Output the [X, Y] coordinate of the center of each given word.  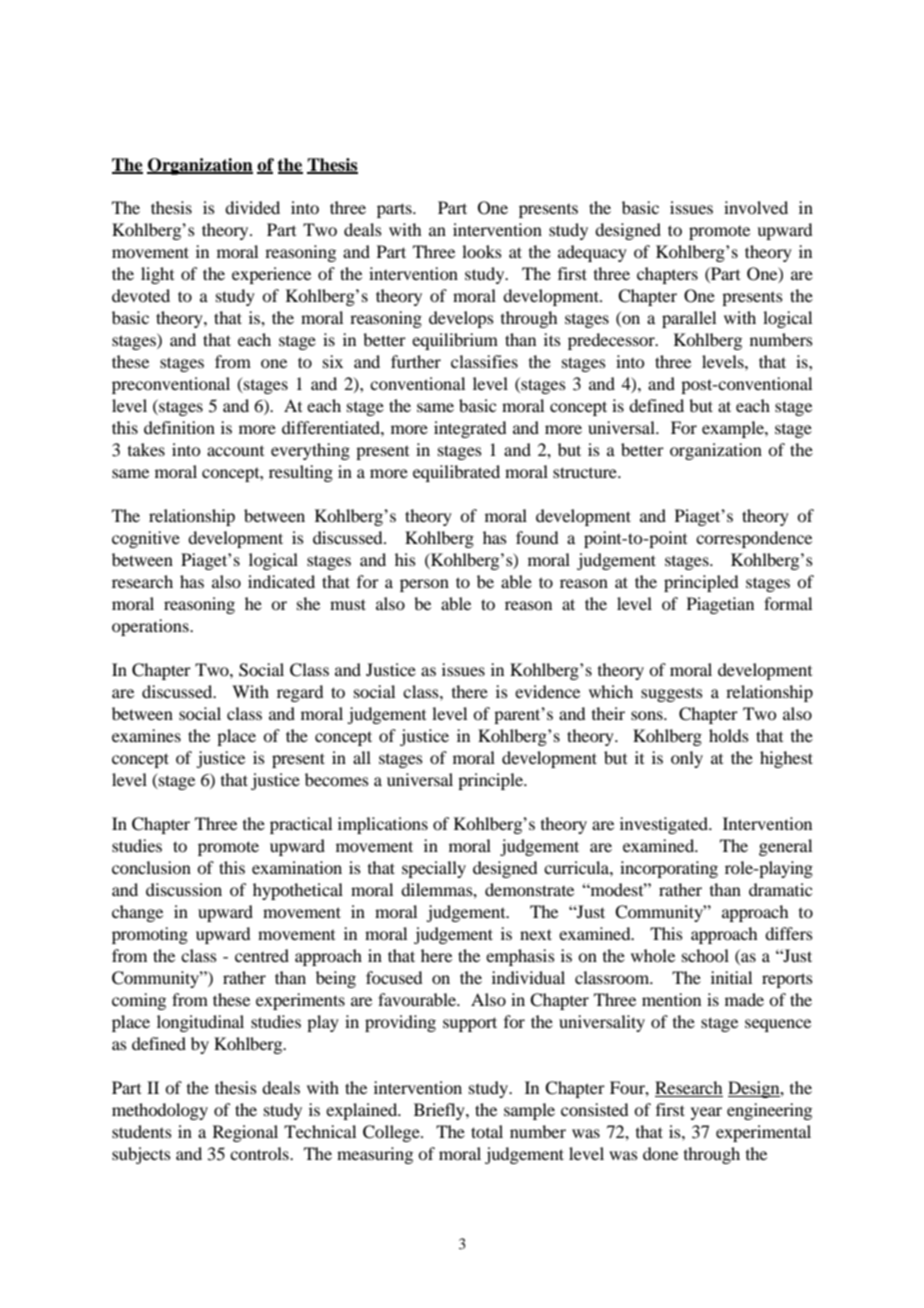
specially [434, 869]
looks [482, 251]
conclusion [151, 867]
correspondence [754, 539]
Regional [245, 1133]
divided [252, 207]
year [706, 1113]
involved [756, 207]
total [487, 1131]
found [537, 537]
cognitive [146, 539]
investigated [665, 825]
